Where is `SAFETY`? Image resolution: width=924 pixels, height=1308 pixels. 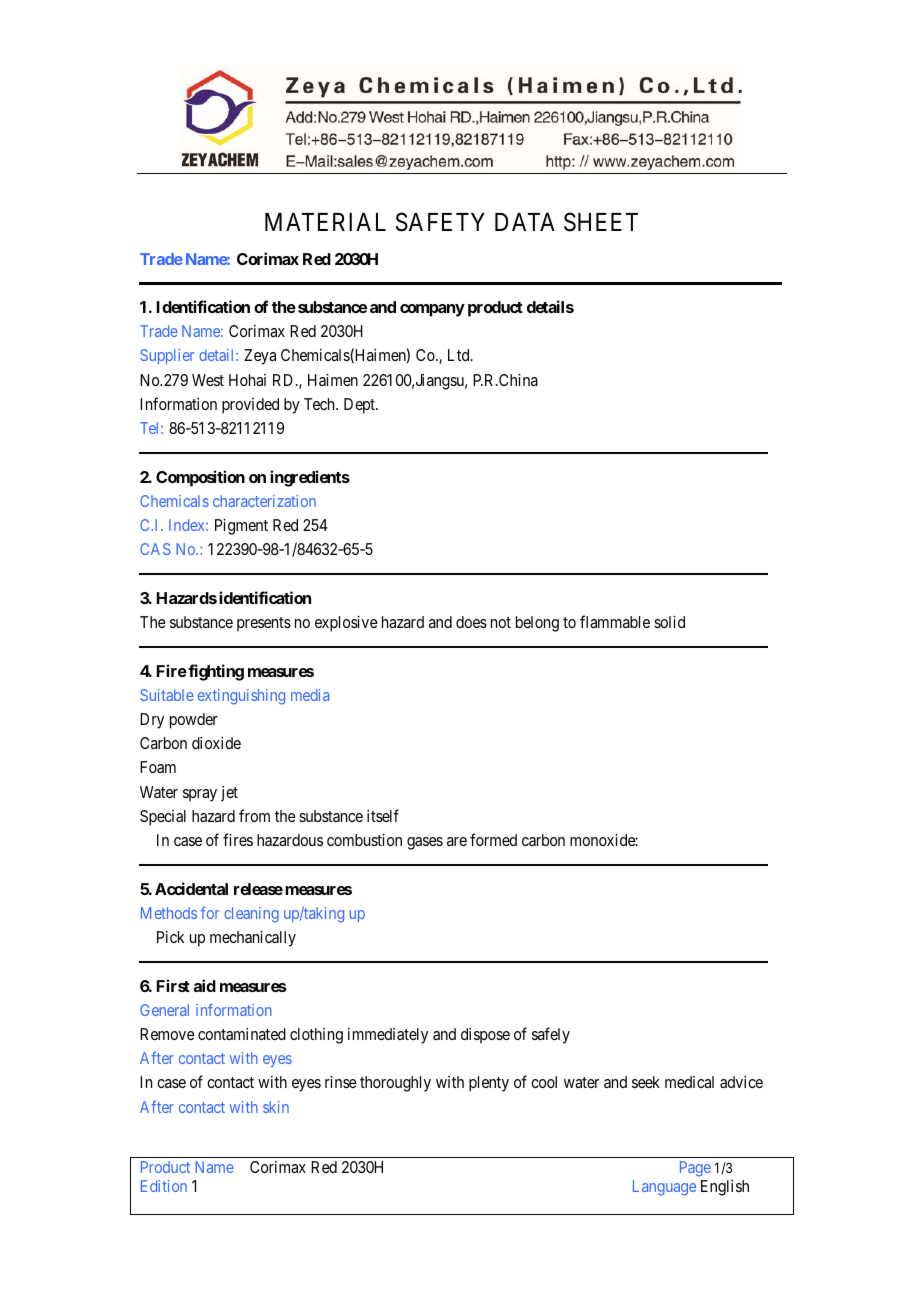
SAFETY is located at coordinates (440, 222).
